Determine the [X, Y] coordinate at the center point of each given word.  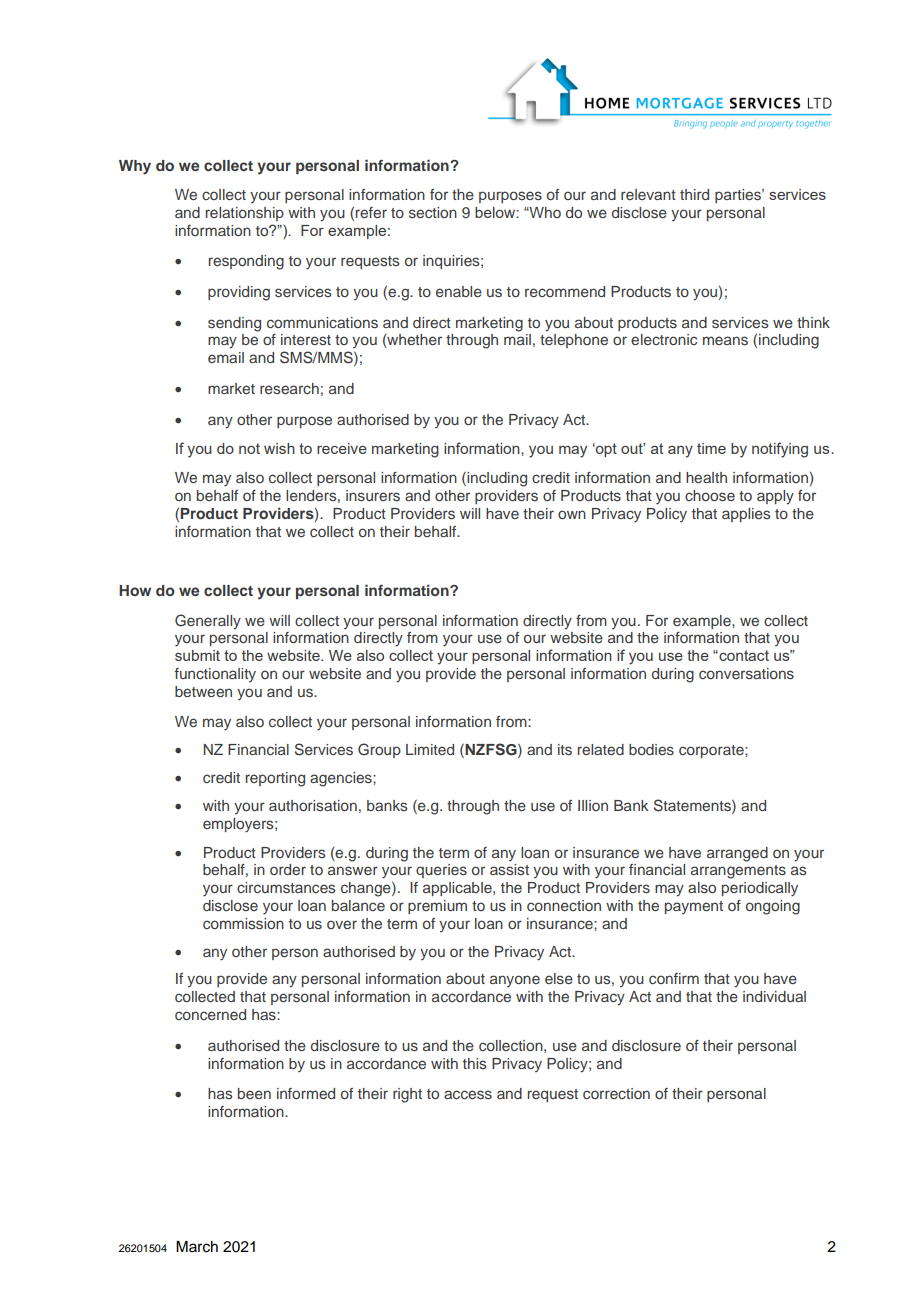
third [694, 194]
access [468, 1094]
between [203, 691]
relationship [245, 214]
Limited [430, 749]
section [433, 212]
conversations [746, 673]
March [197, 1247]
